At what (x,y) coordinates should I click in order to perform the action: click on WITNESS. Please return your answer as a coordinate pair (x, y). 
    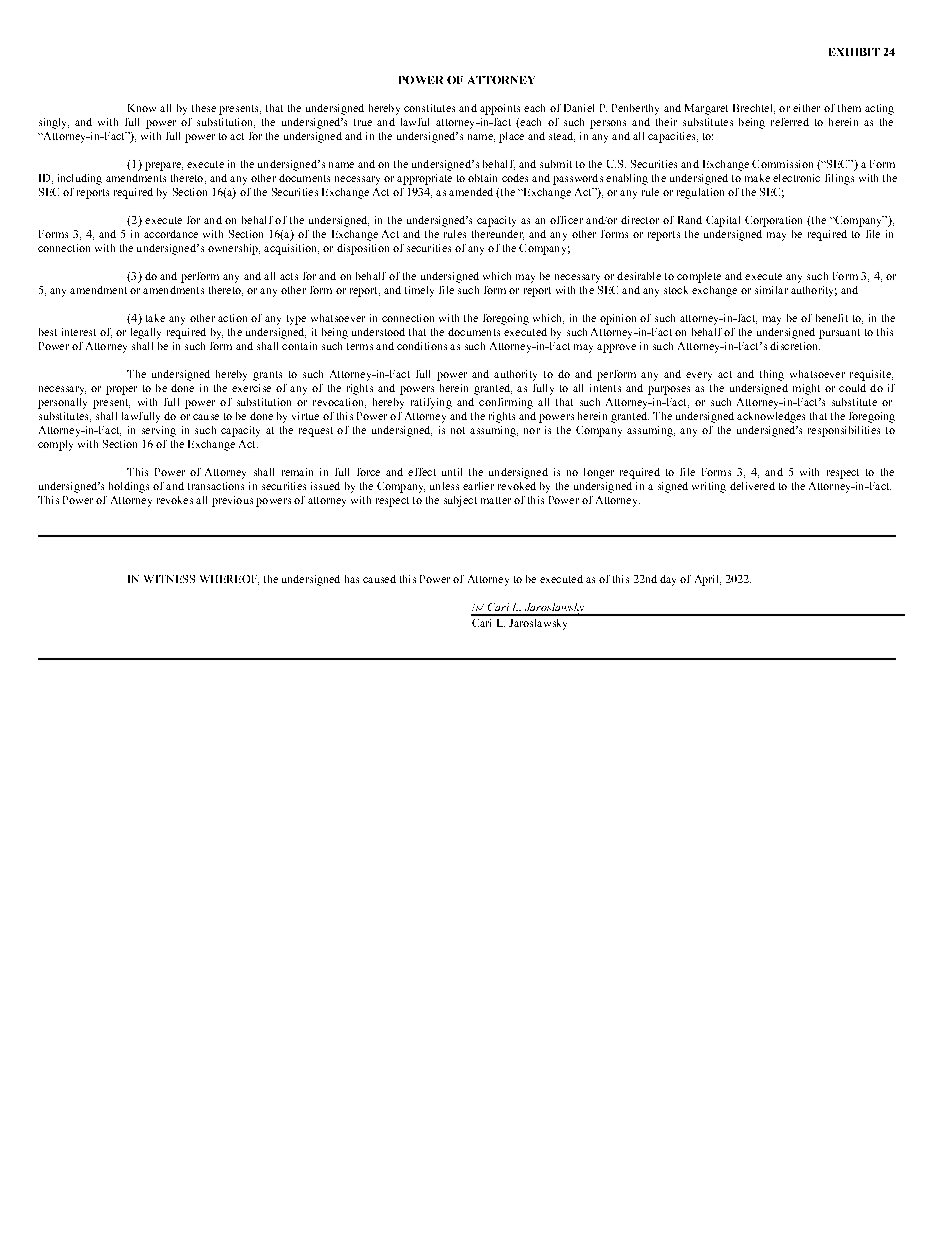
    Looking at the image, I should click on (169, 579).
